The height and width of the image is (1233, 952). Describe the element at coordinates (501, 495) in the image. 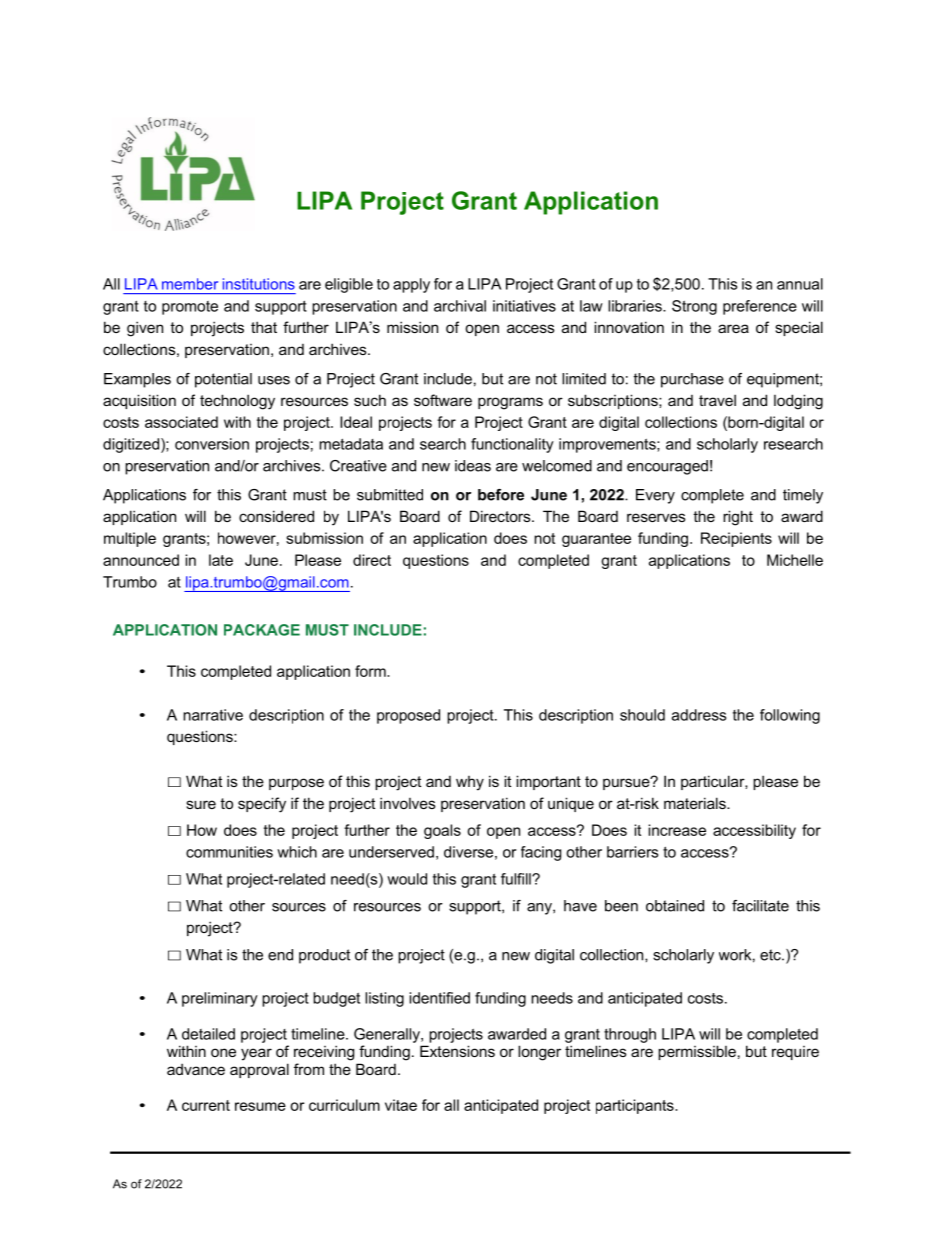

I see `before` at that location.
